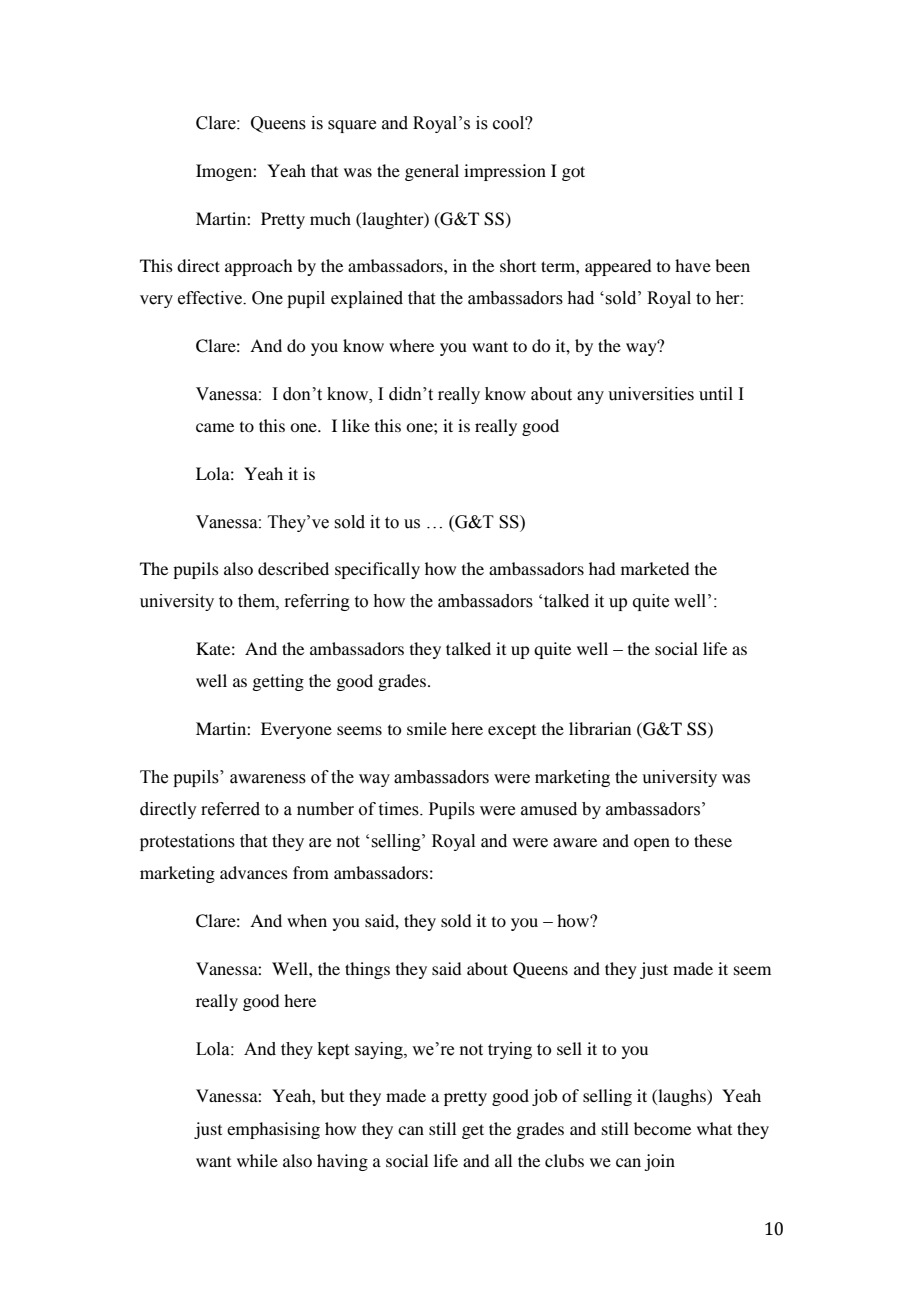 This screenshot has width=924, height=1309. I want to click on open, so click(652, 844).
